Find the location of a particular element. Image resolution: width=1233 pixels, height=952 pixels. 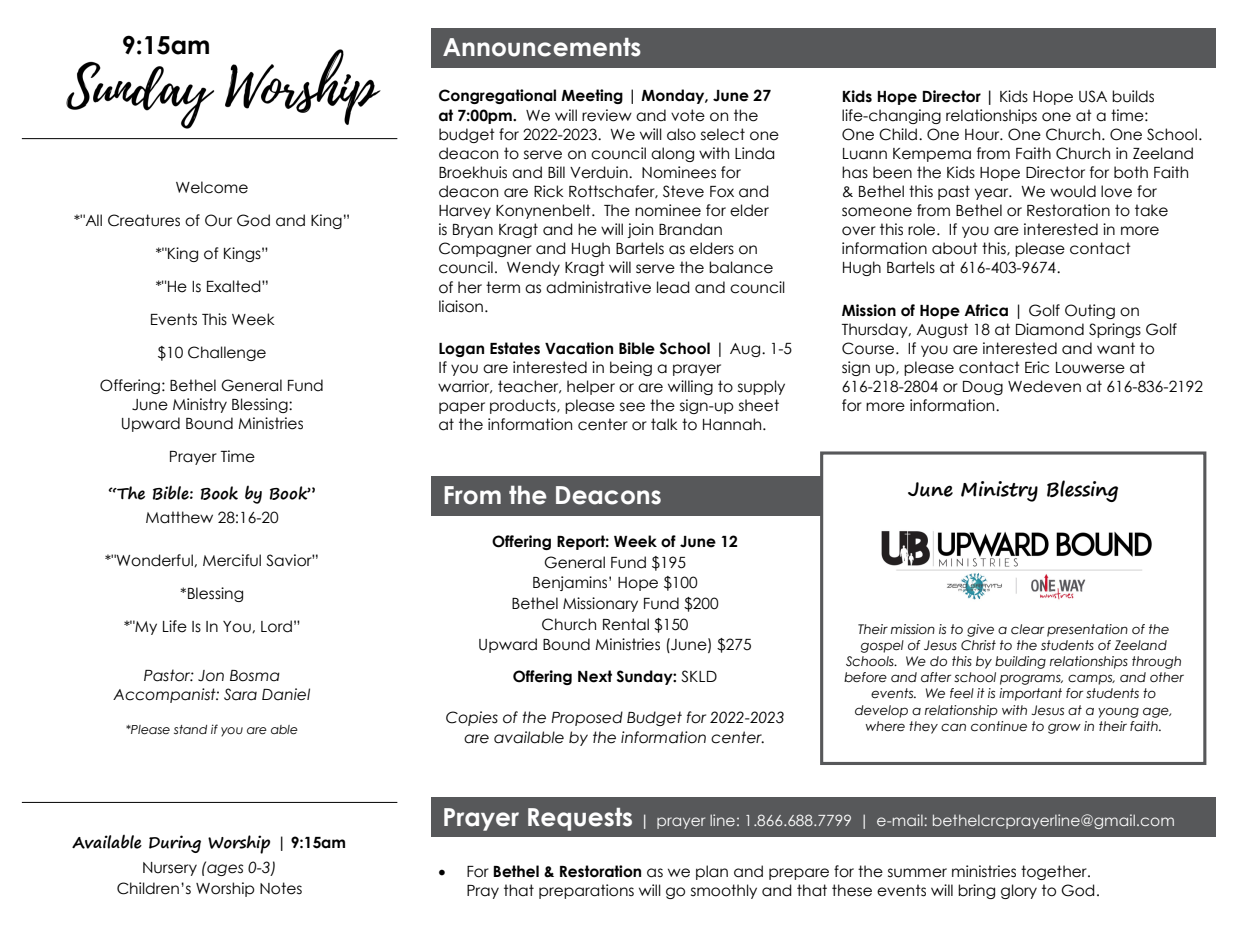

Meeting is located at coordinates (592, 96).
